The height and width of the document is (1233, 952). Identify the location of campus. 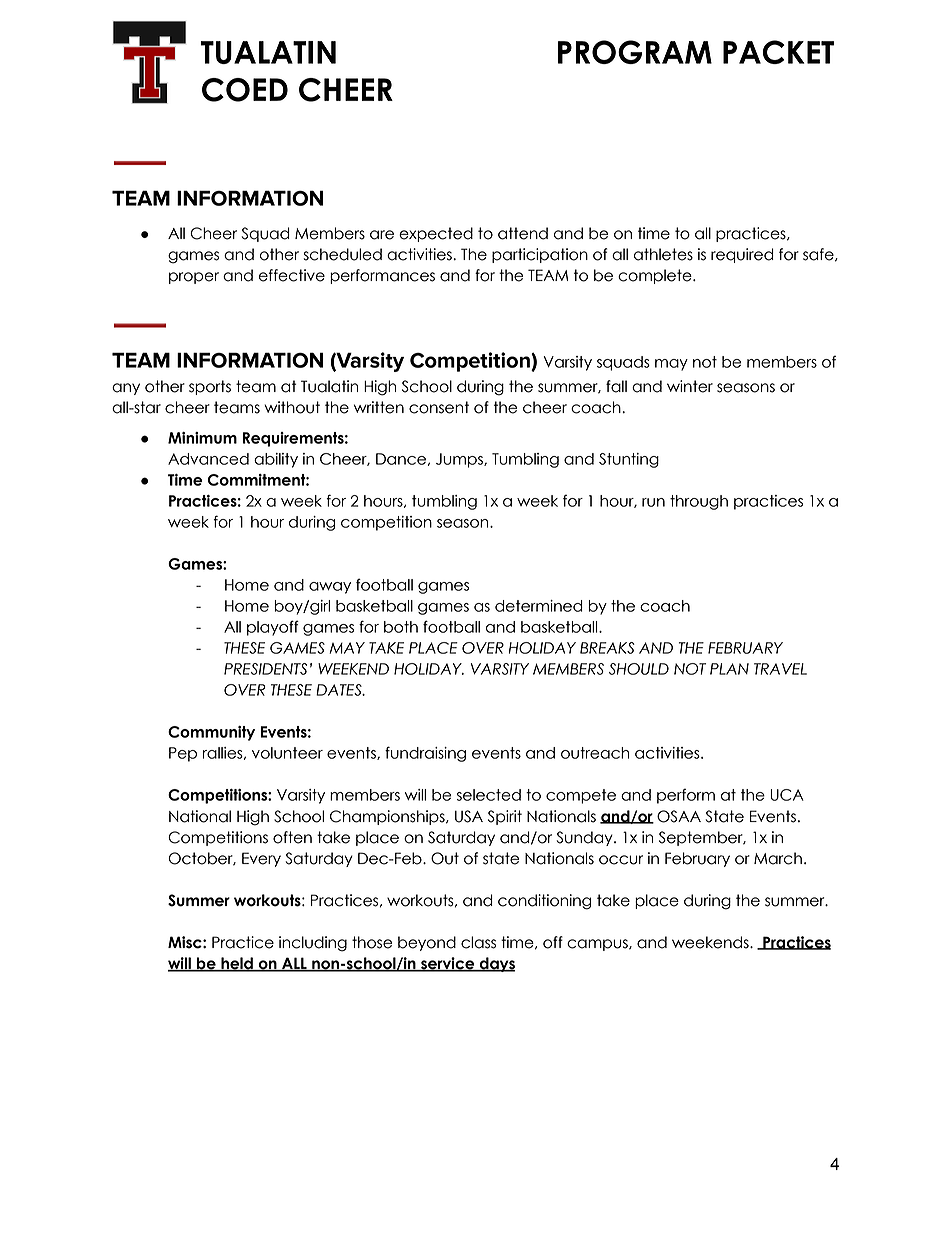
(598, 945).
